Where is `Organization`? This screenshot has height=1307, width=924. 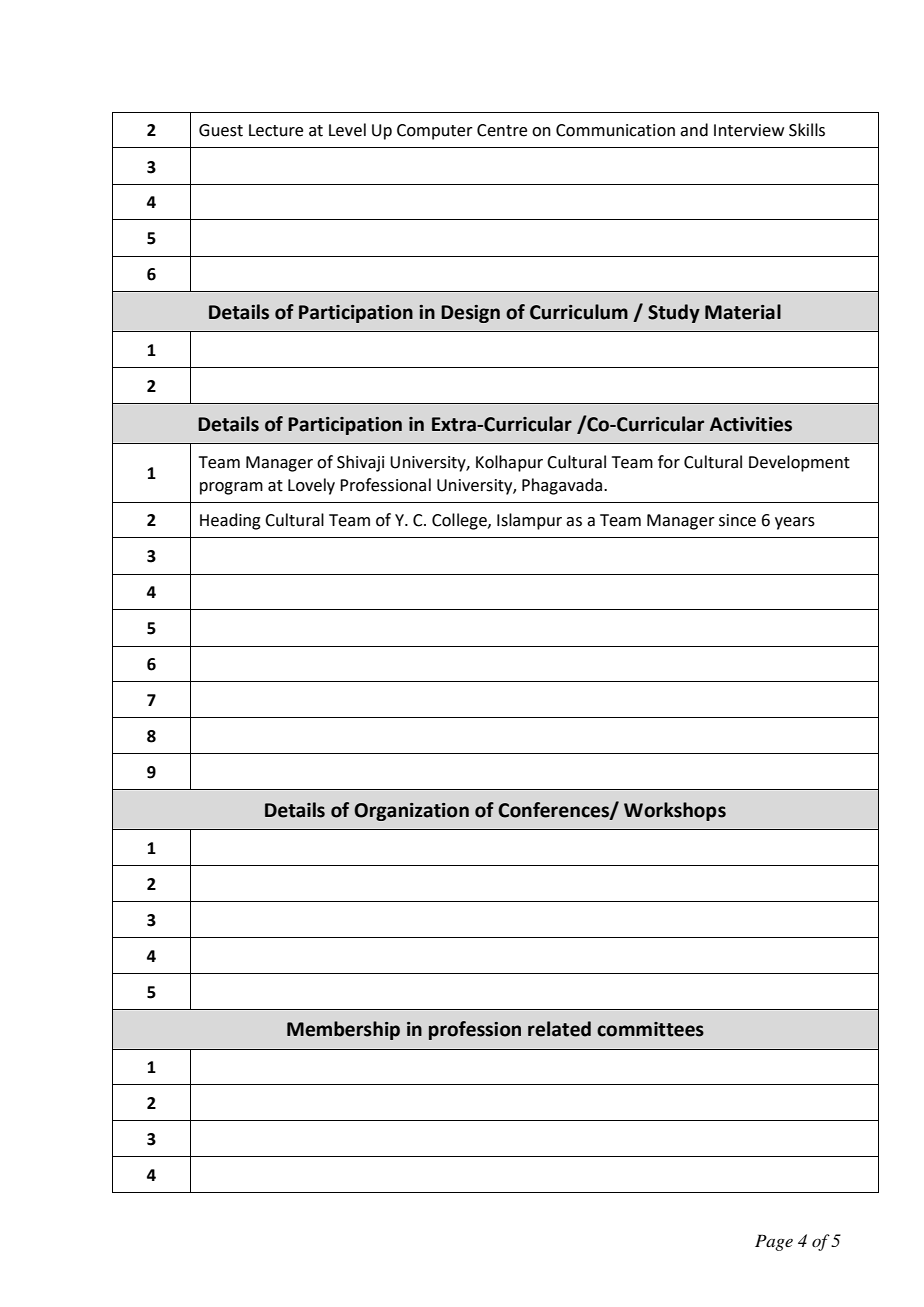
Organization is located at coordinates (411, 812).
